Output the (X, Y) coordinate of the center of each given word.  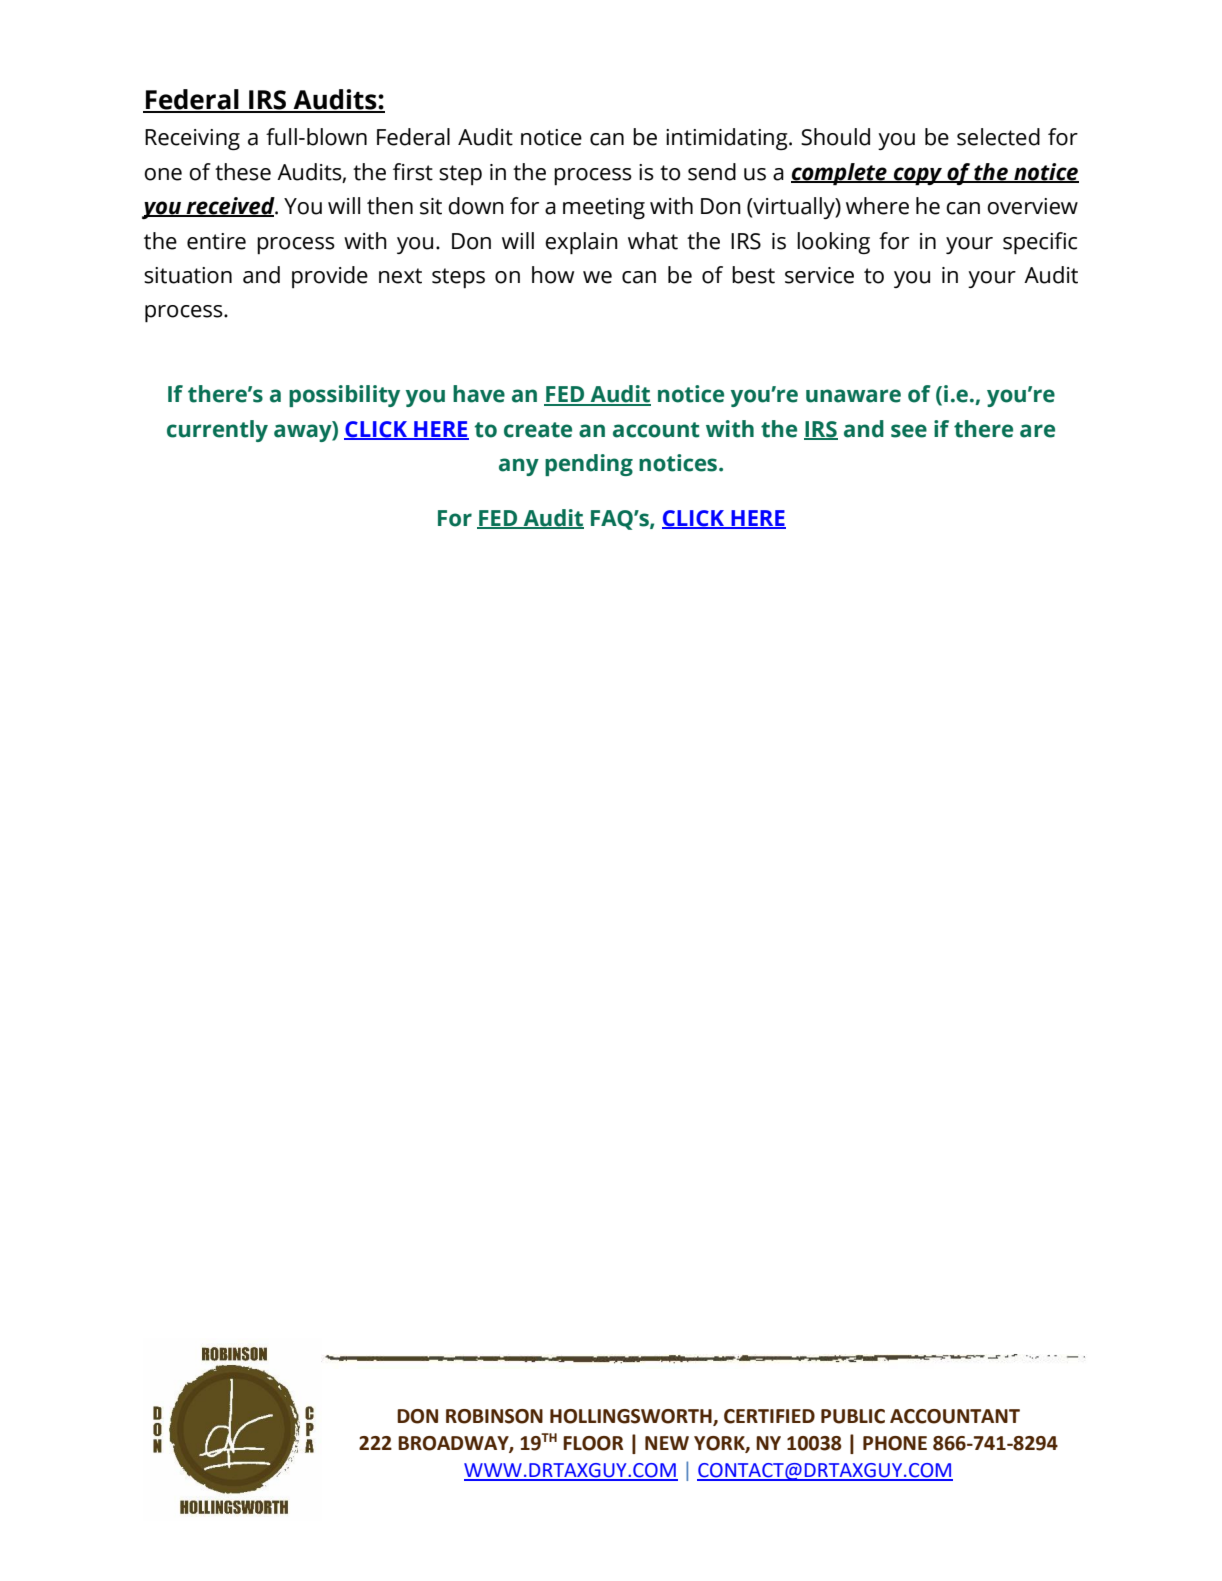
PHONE (895, 1443)
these (243, 172)
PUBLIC (853, 1416)
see (909, 431)
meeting (604, 208)
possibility (344, 396)
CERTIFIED (769, 1416)
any (519, 467)
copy (918, 176)
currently (217, 431)
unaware (853, 396)
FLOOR (593, 1443)
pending (589, 465)
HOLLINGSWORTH (632, 1417)
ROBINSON (494, 1416)
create (538, 430)
